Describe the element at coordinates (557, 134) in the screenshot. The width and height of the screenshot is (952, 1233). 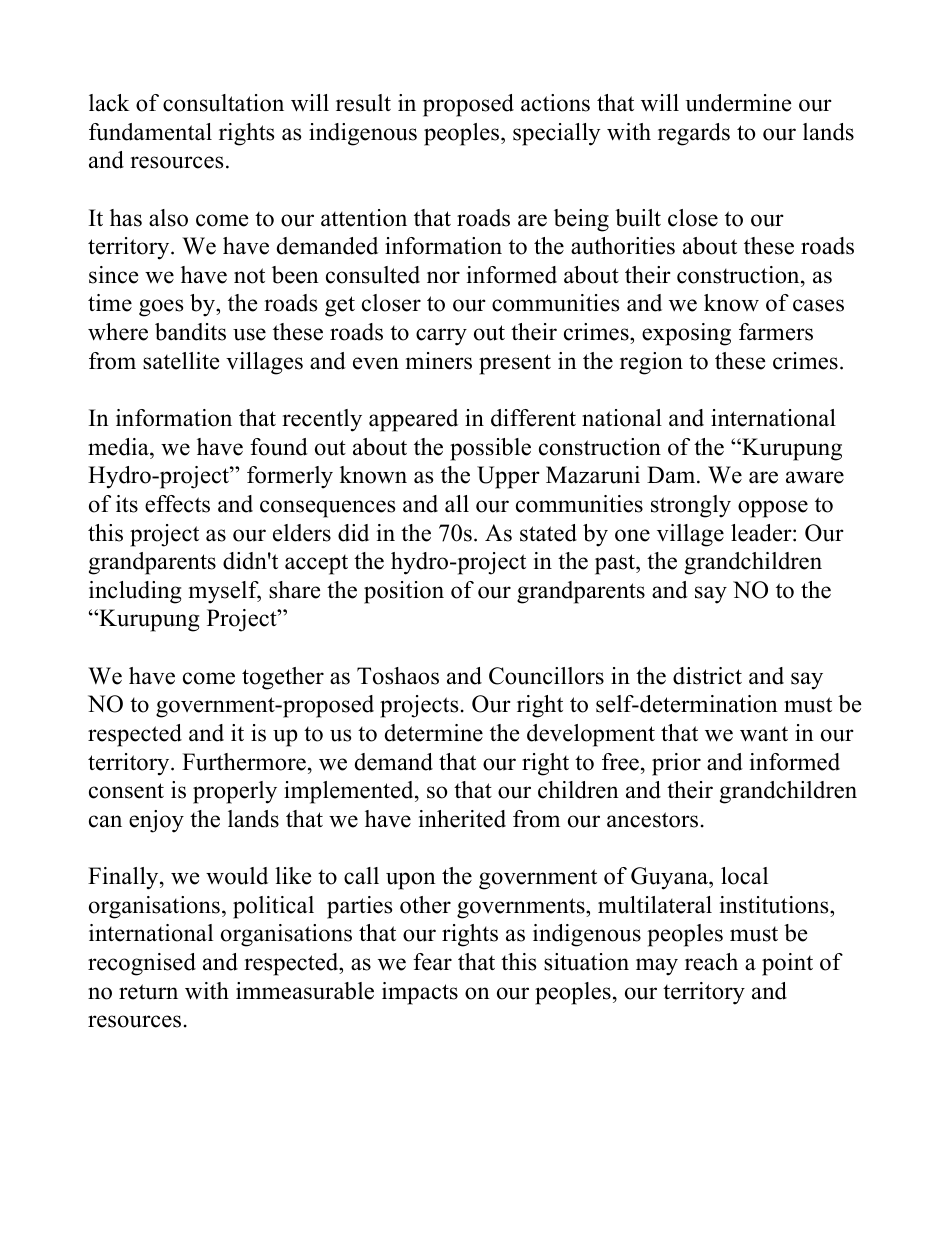
I see `specially` at that location.
